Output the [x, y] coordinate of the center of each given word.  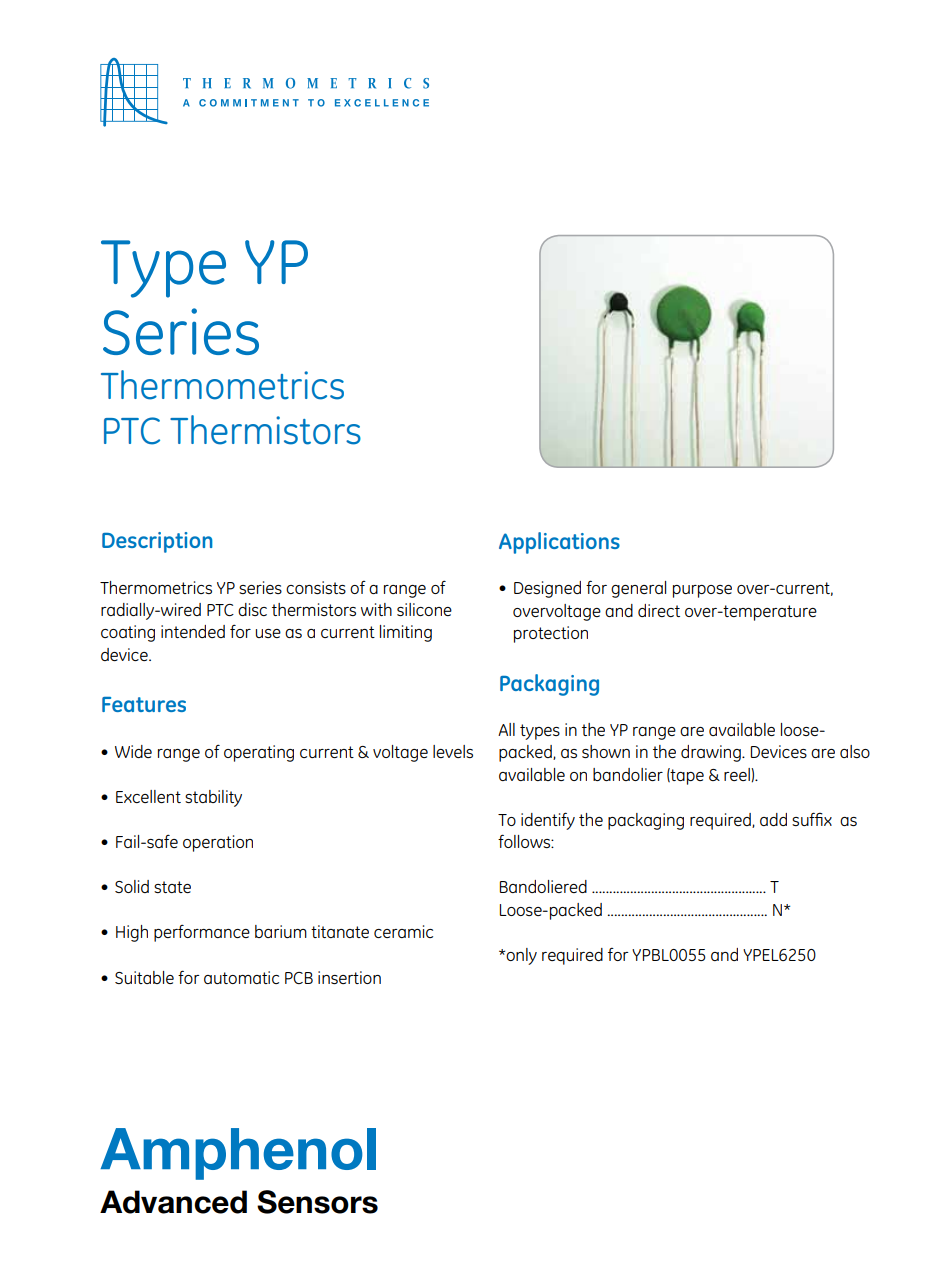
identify [548, 821]
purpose [702, 591]
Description [157, 542]
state [172, 887]
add [773, 819]
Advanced [173, 1202]
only [520, 956]
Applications [559, 543]
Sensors [317, 1202]
